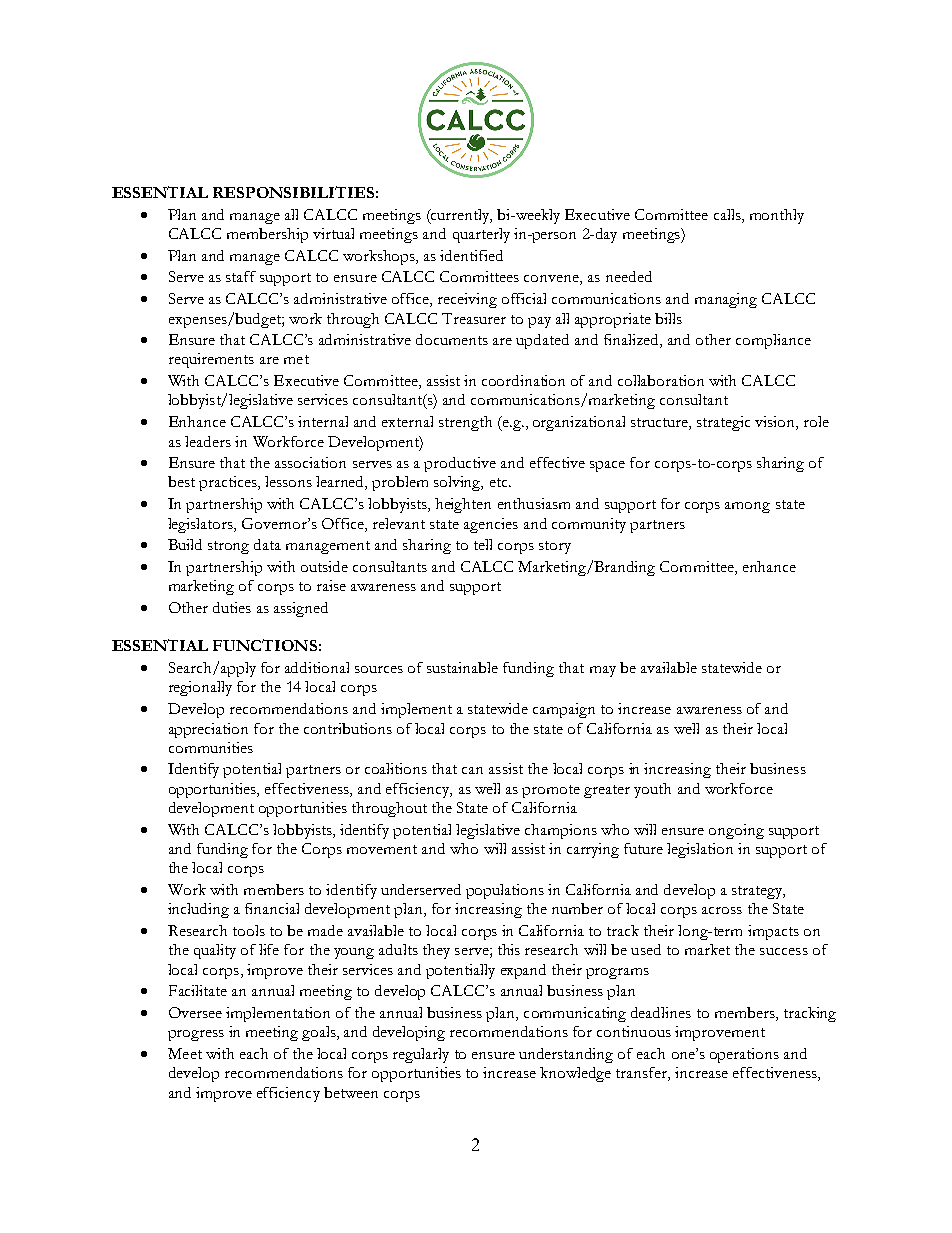 The image size is (952, 1233). What do you see at coordinates (566, 1055) in the screenshot?
I see `understanding` at bounding box center [566, 1055].
